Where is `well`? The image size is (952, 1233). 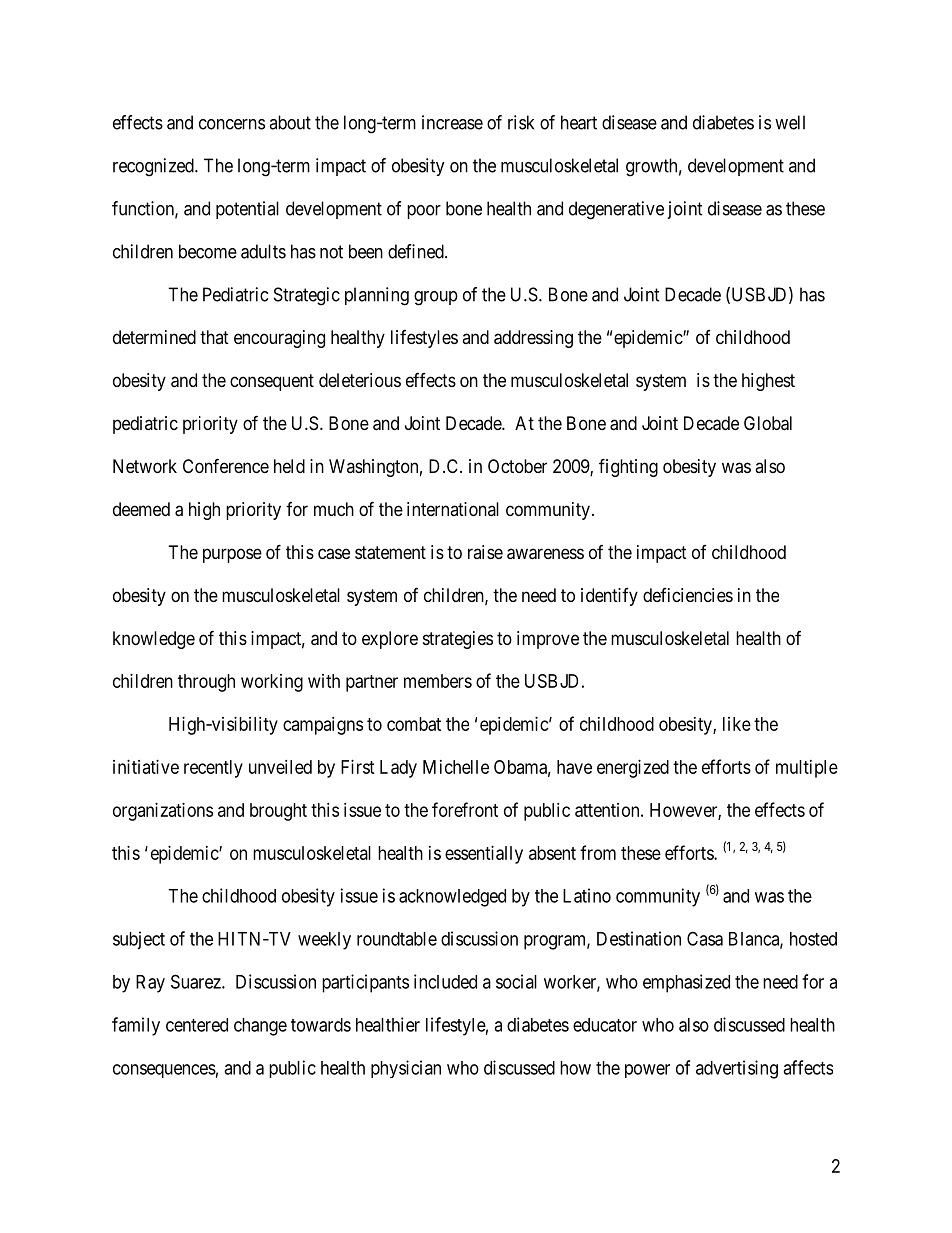 well is located at coordinates (790, 122).
